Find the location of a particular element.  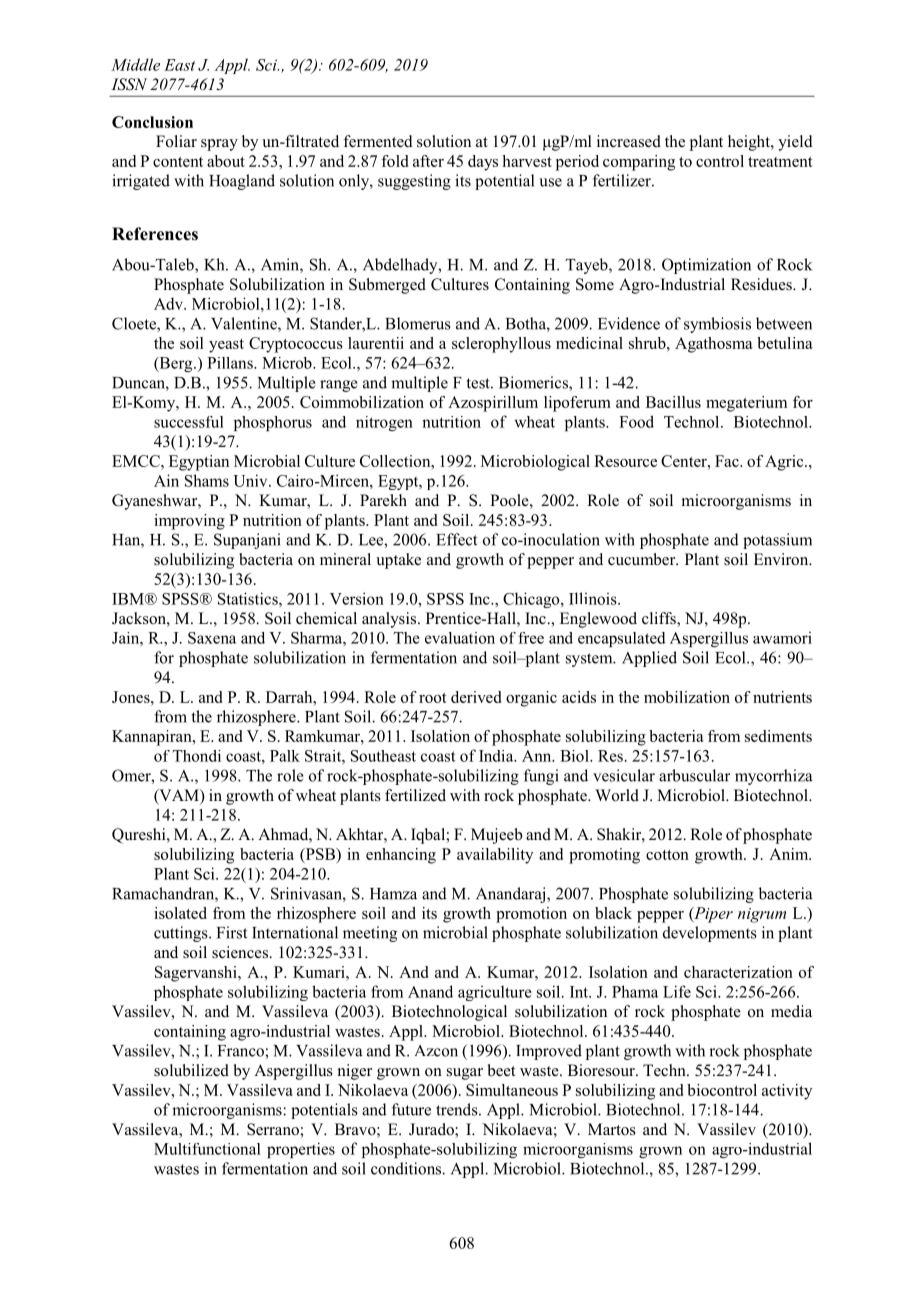

arbuscular is located at coordinates (694, 775).
